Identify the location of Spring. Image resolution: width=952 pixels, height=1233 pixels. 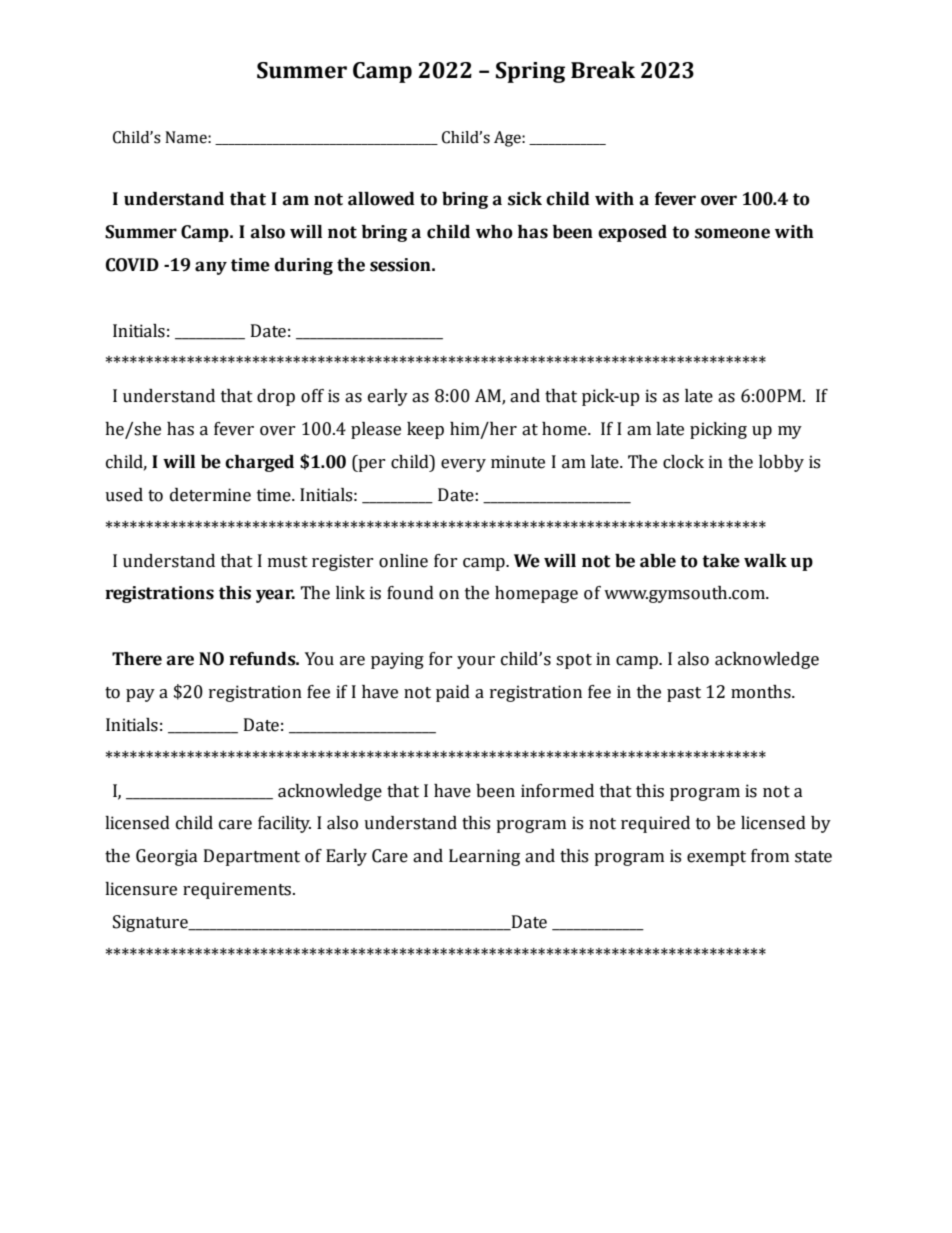
(530, 72).
